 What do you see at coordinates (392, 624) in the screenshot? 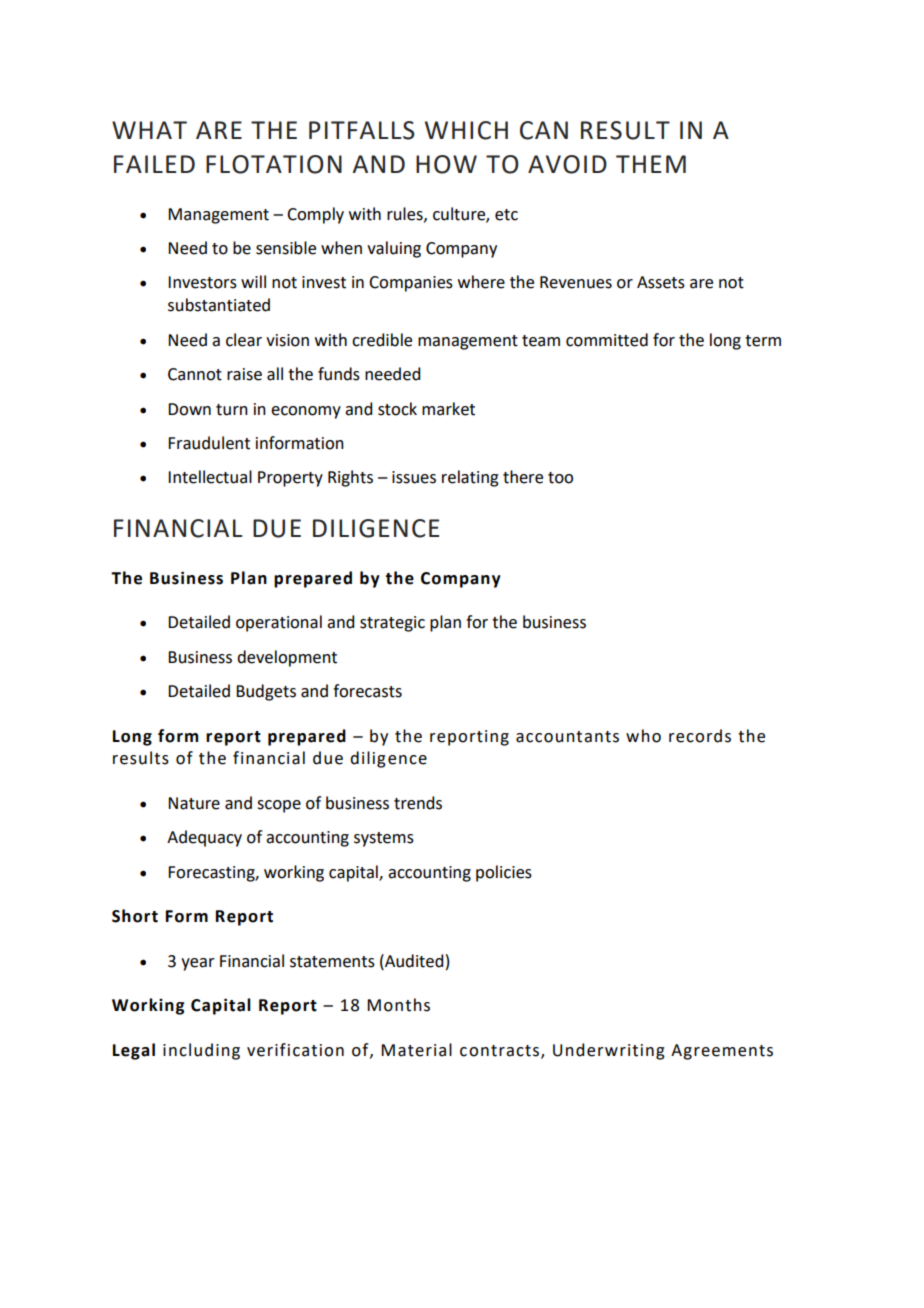
I see `strategic` at bounding box center [392, 624].
